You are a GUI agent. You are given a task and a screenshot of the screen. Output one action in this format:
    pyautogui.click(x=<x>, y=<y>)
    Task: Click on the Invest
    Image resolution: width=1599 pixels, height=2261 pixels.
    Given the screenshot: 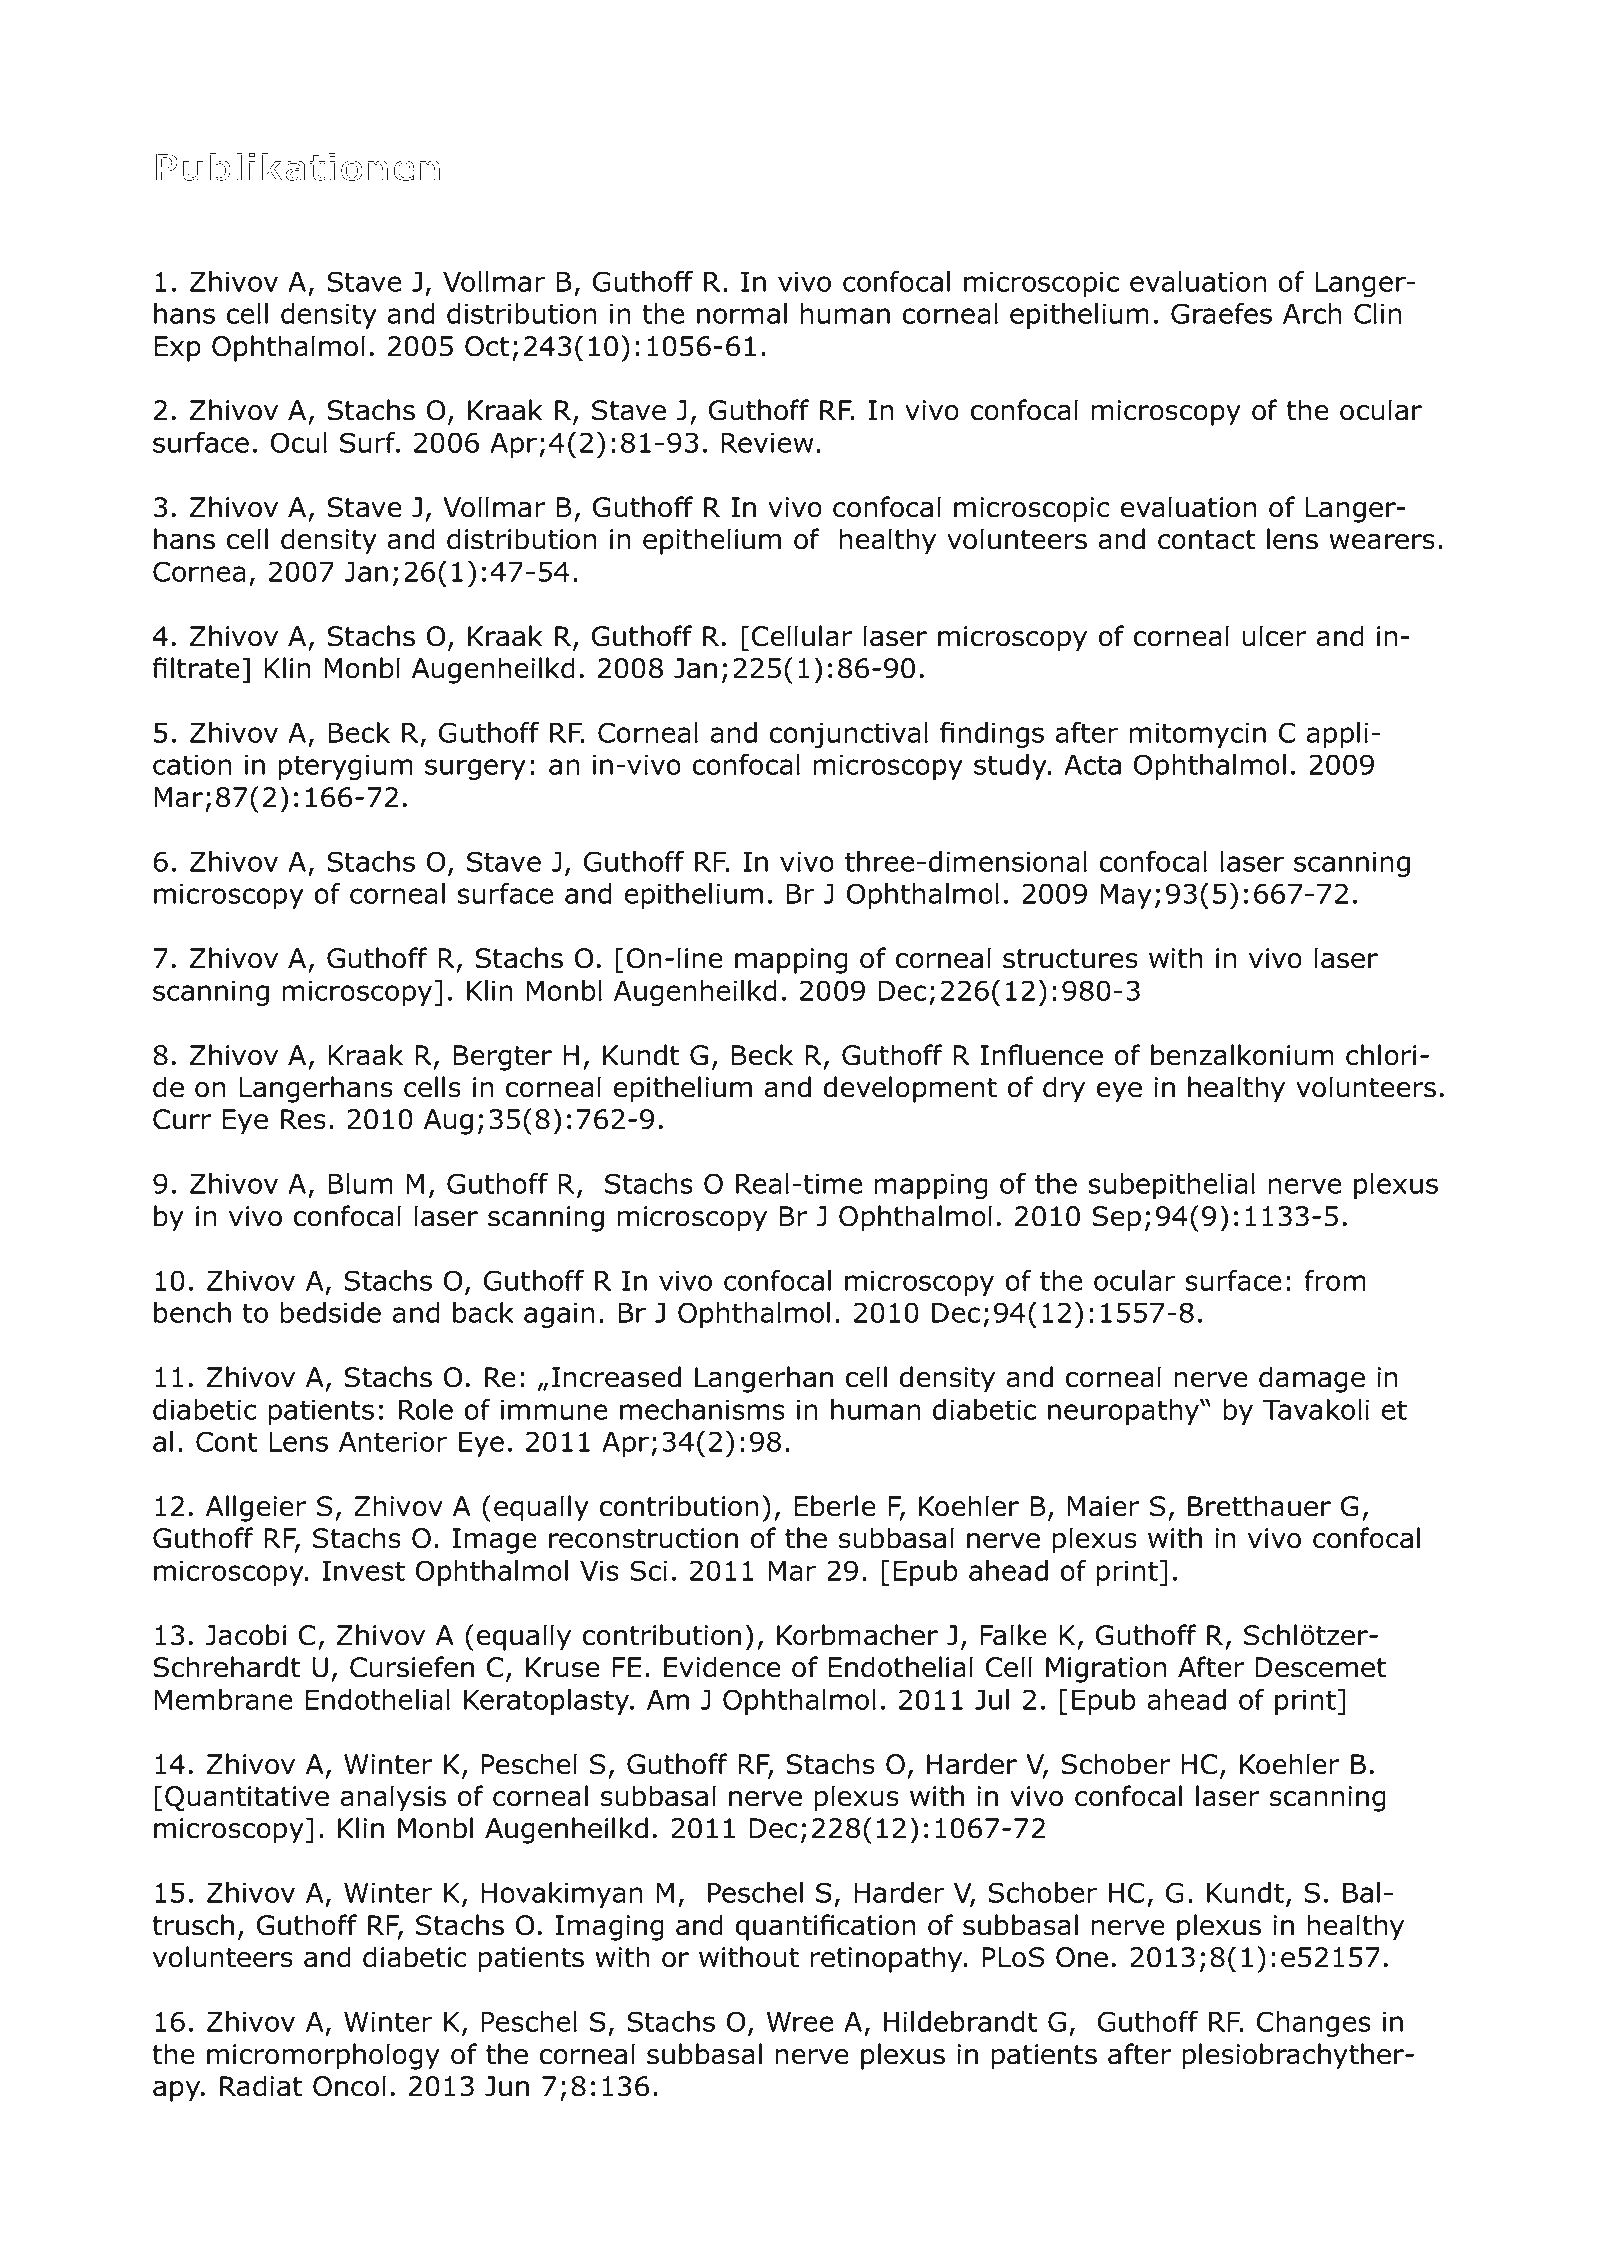 What is the action you would take?
    pyautogui.click(x=363, y=1571)
